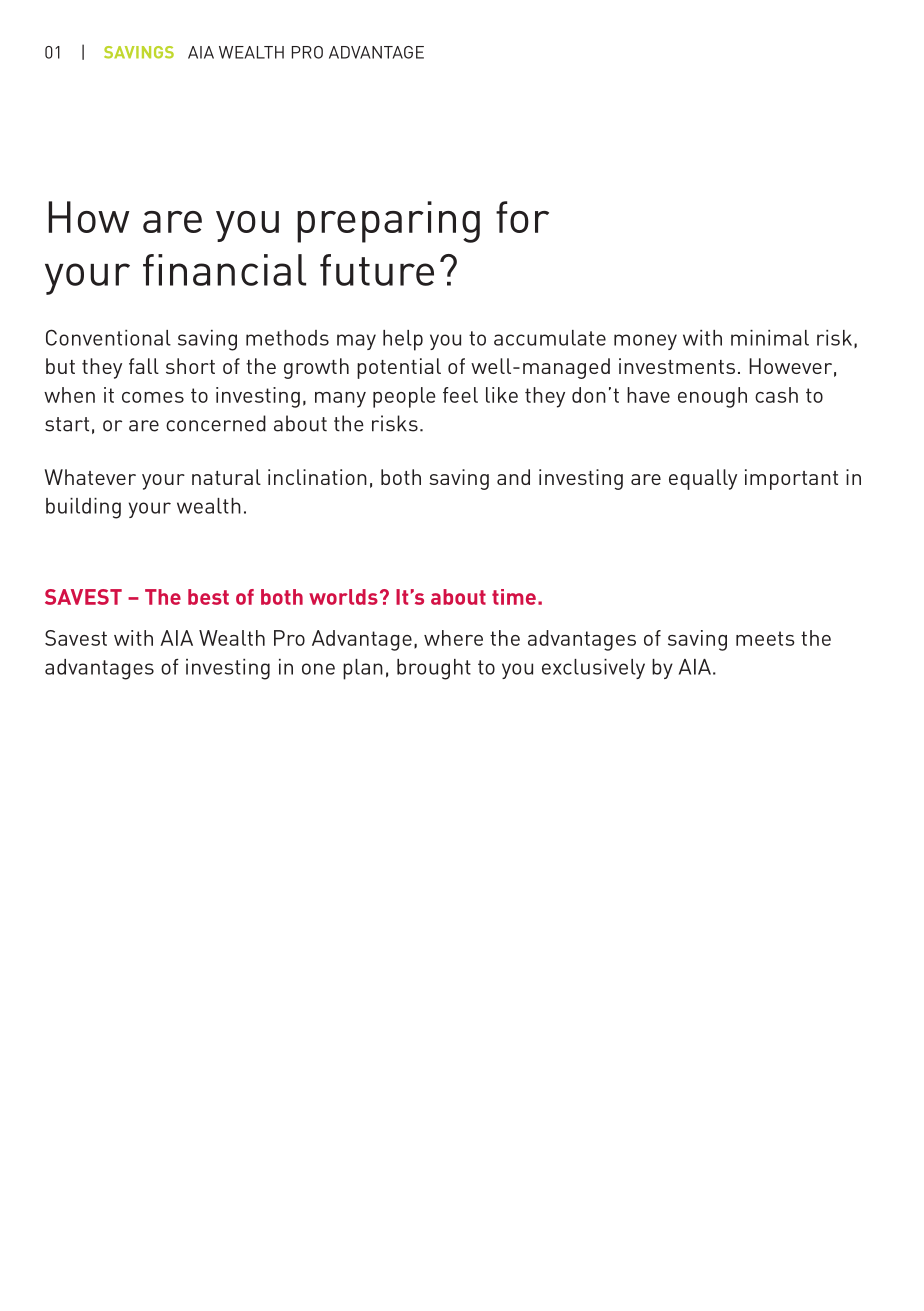  I want to click on best, so click(208, 597).
